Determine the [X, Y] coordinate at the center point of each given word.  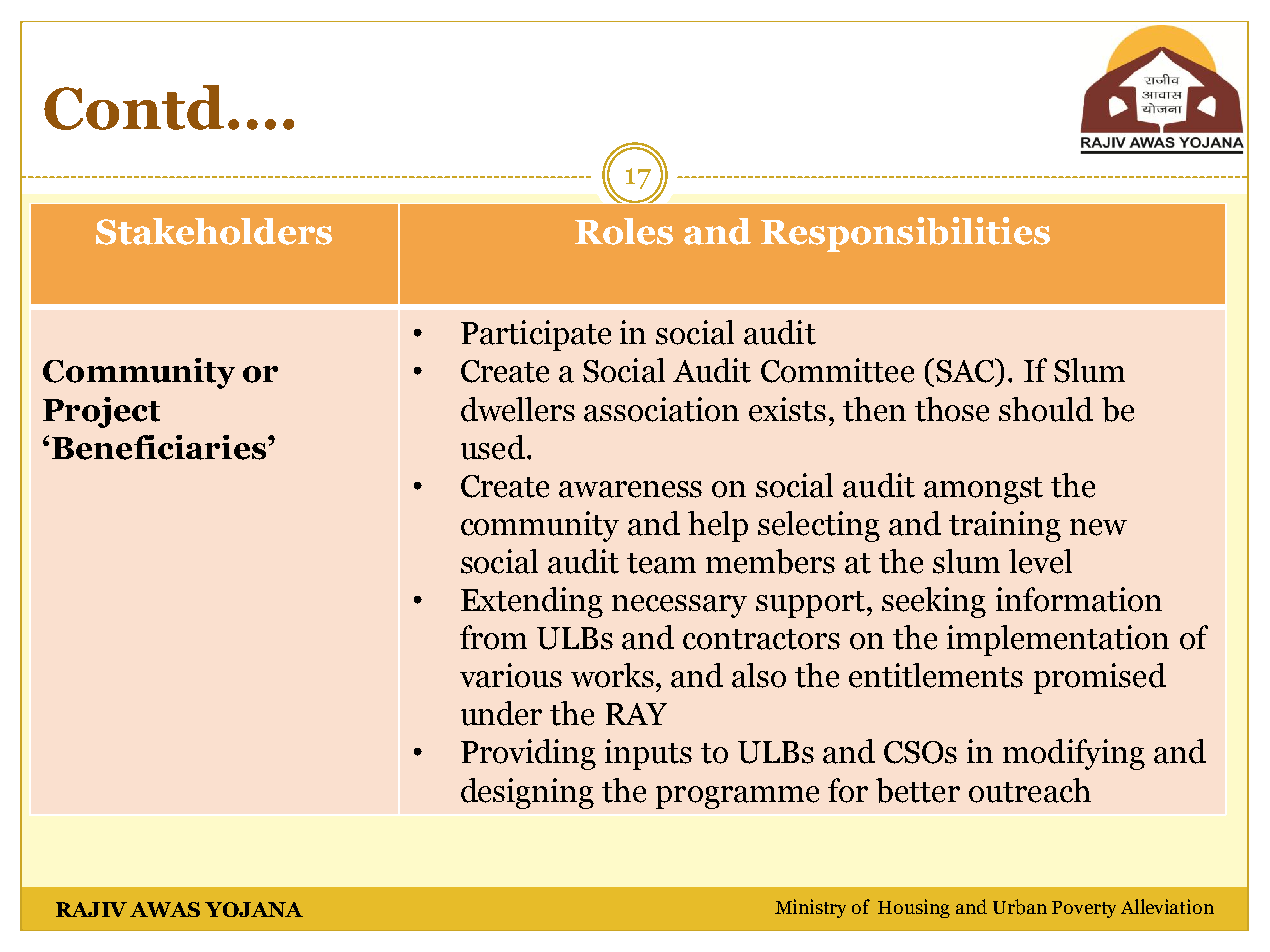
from [493, 637]
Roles [624, 231]
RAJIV [91, 909]
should [1046, 409]
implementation [1058, 640]
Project [101, 412]
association [661, 409]
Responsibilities [905, 234]
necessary [679, 606]
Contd [134, 107]
